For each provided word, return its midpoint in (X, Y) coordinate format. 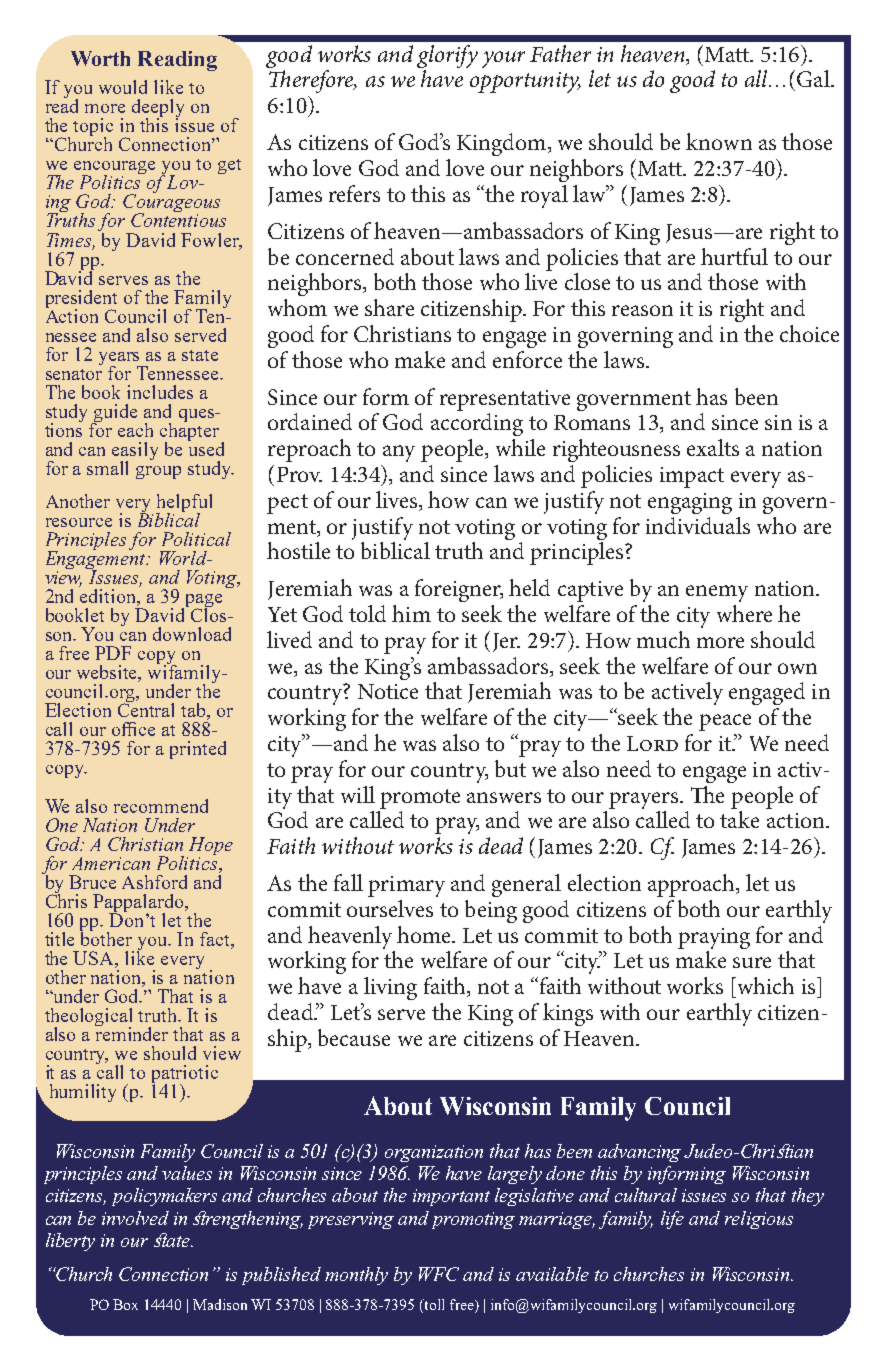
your (503, 59)
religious (759, 1220)
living (390, 988)
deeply (158, 109)
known (719, 141)
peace (725, 722)
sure (752, 962)
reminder (131, 1033)
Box (125, 1304)
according (477, 424)
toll (433, 1306)
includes (160, 392)
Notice (388, 691)
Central (146, 709)
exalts (713, 447)
